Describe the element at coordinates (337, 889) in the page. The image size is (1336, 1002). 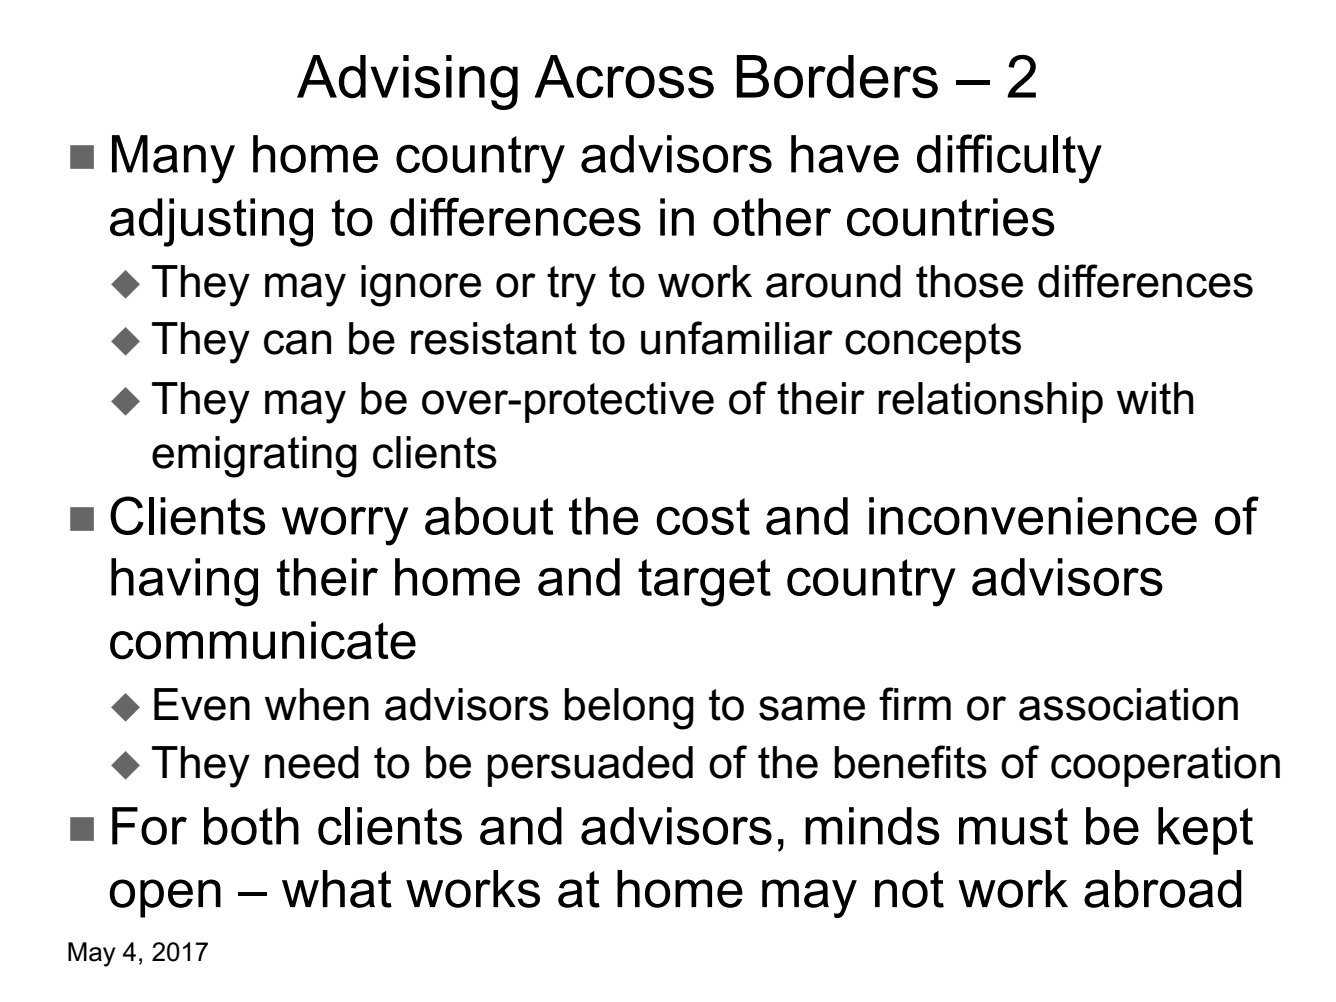
I see `what` at that location.
